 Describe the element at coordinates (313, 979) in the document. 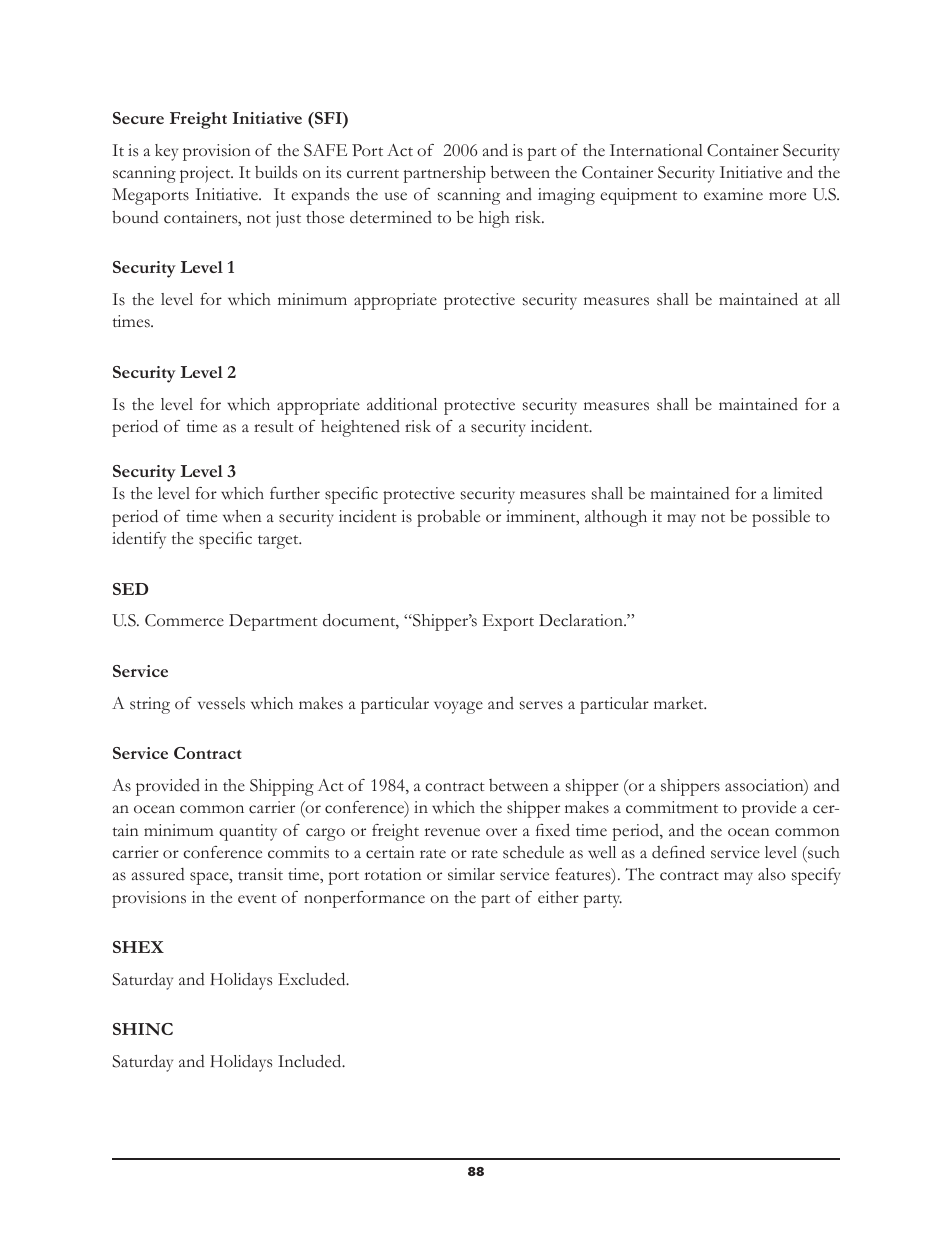

I see `Excluded` at that location.
